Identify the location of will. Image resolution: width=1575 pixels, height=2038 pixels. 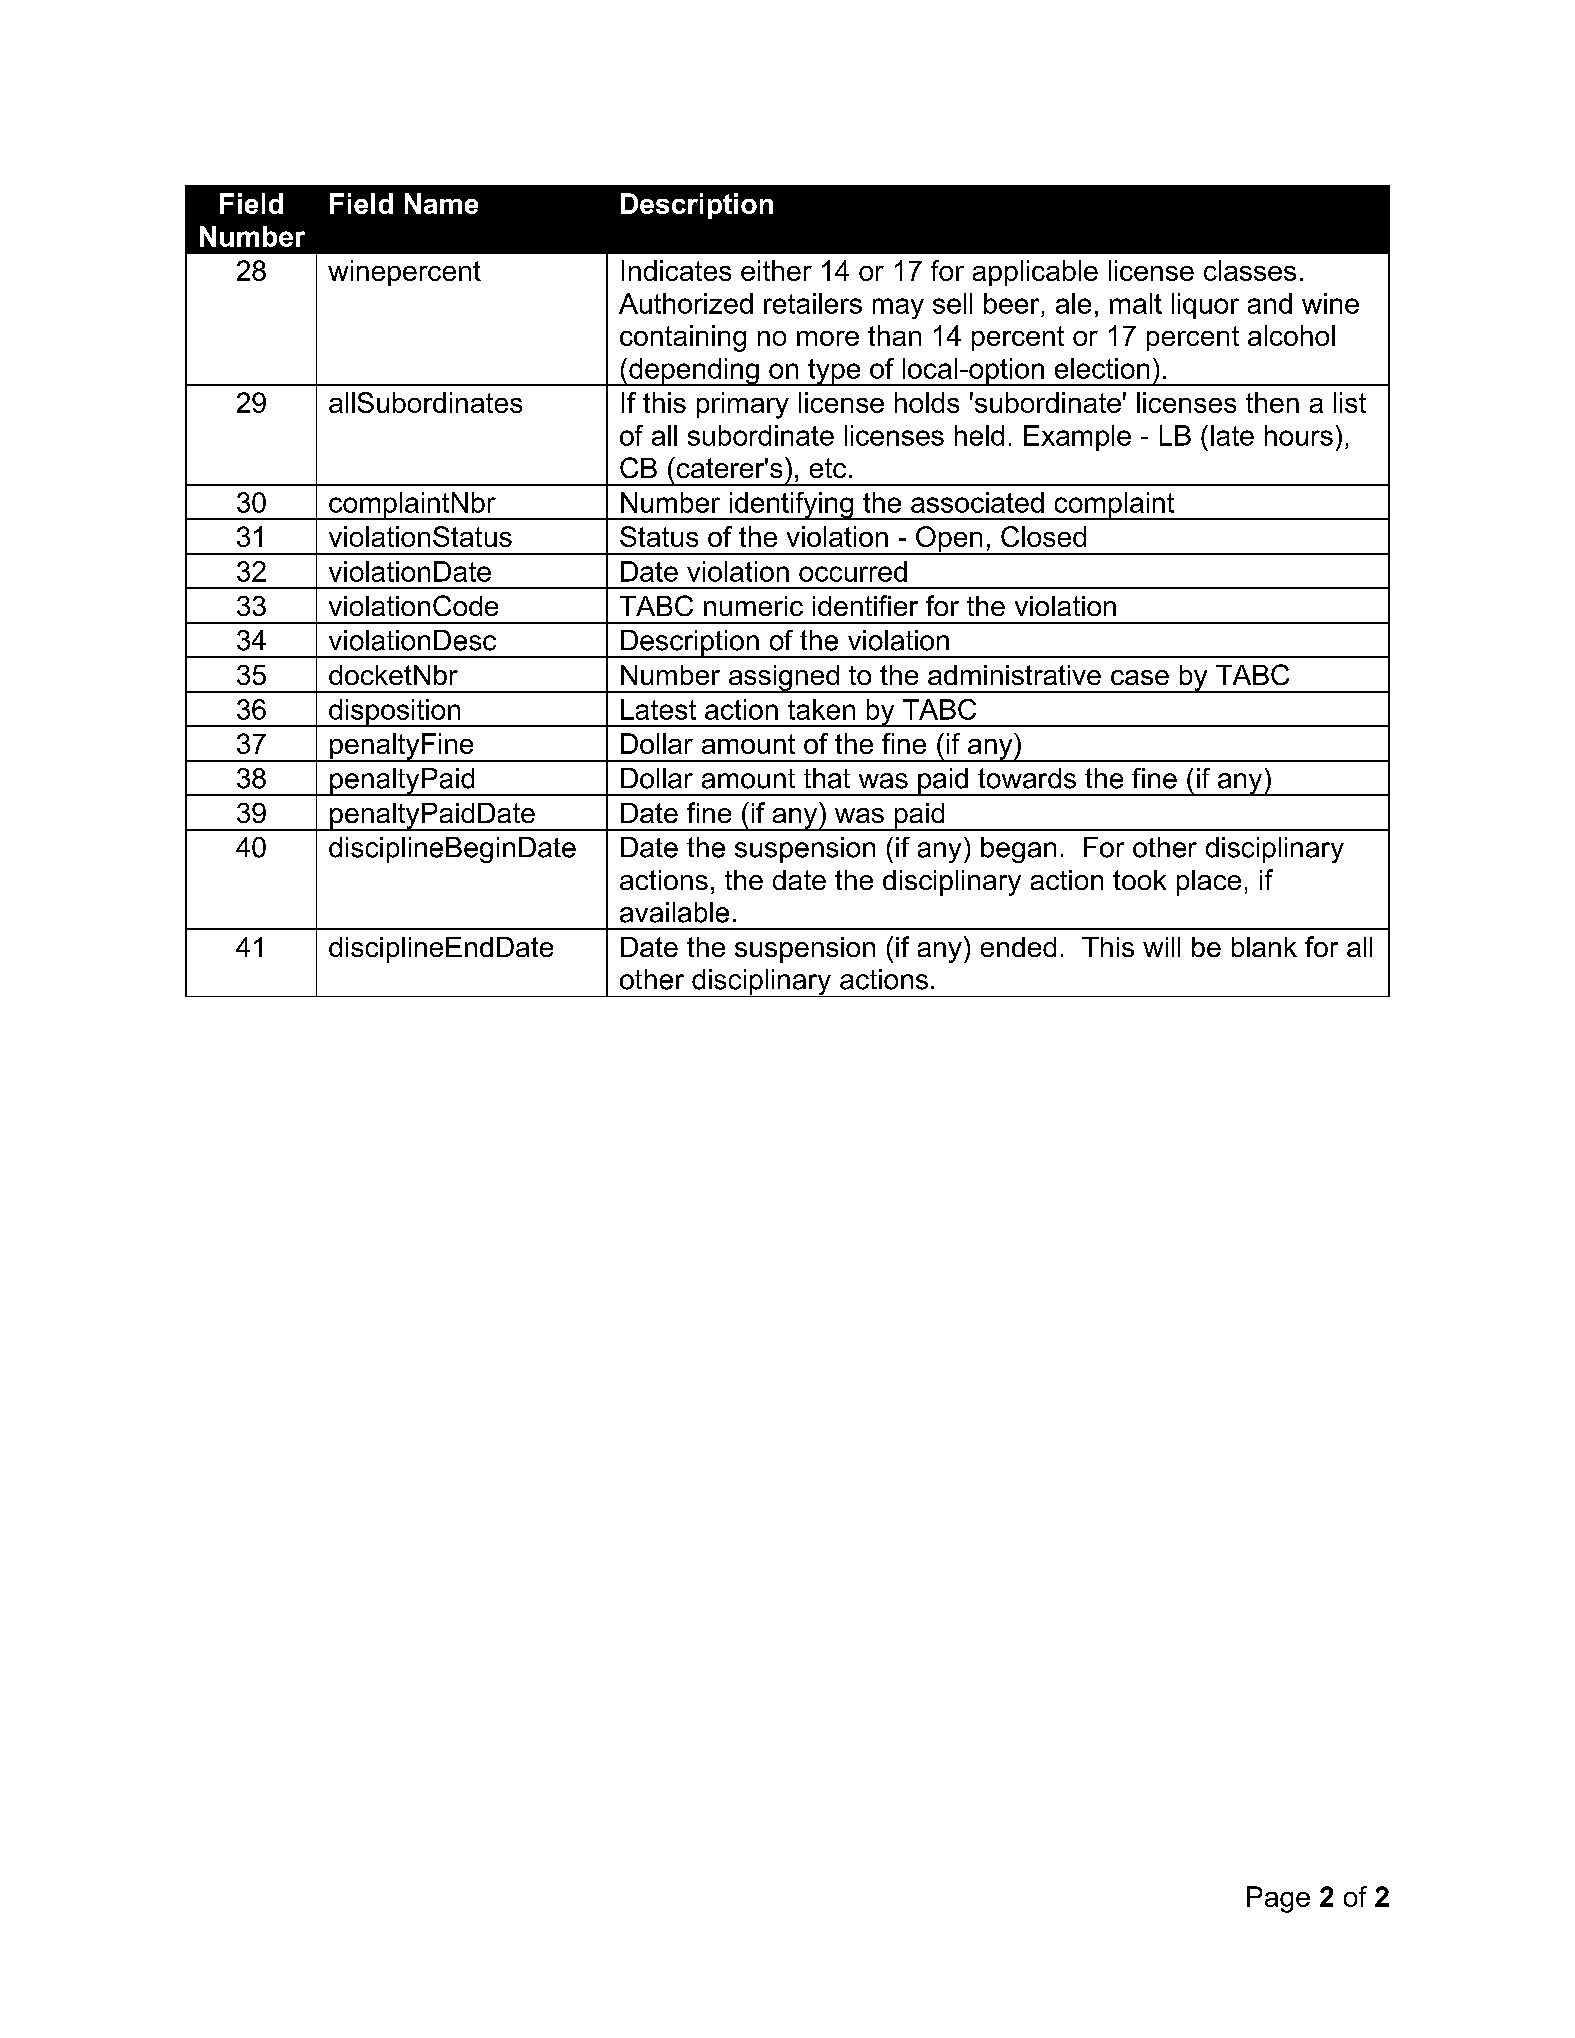
(1161, 947).
